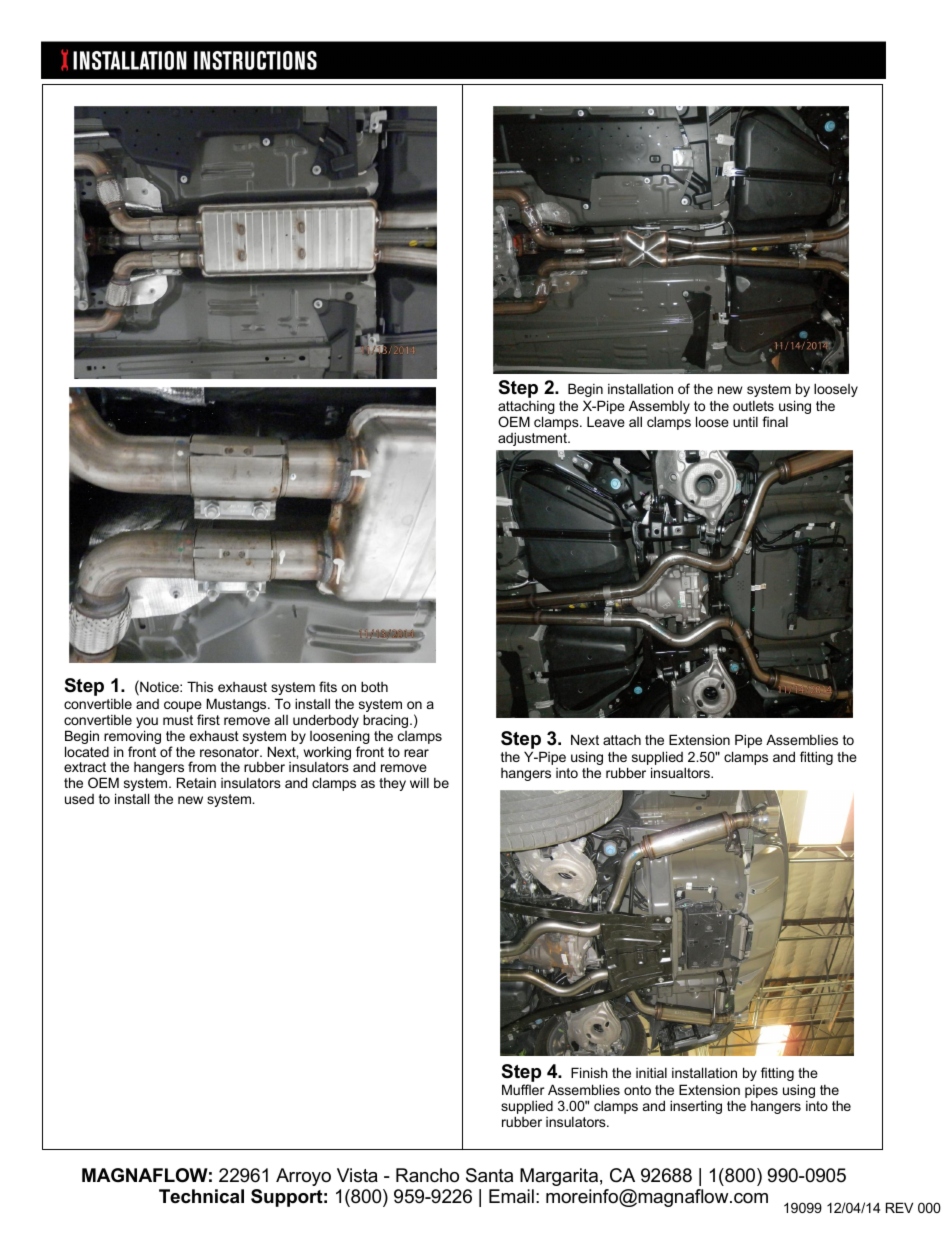 Image resolution: width=952 pixels, height=1233 pixels. What do you see at coordinates (775, 421) in the screenshot?
I see `final` at bounding box center [775, 421].
